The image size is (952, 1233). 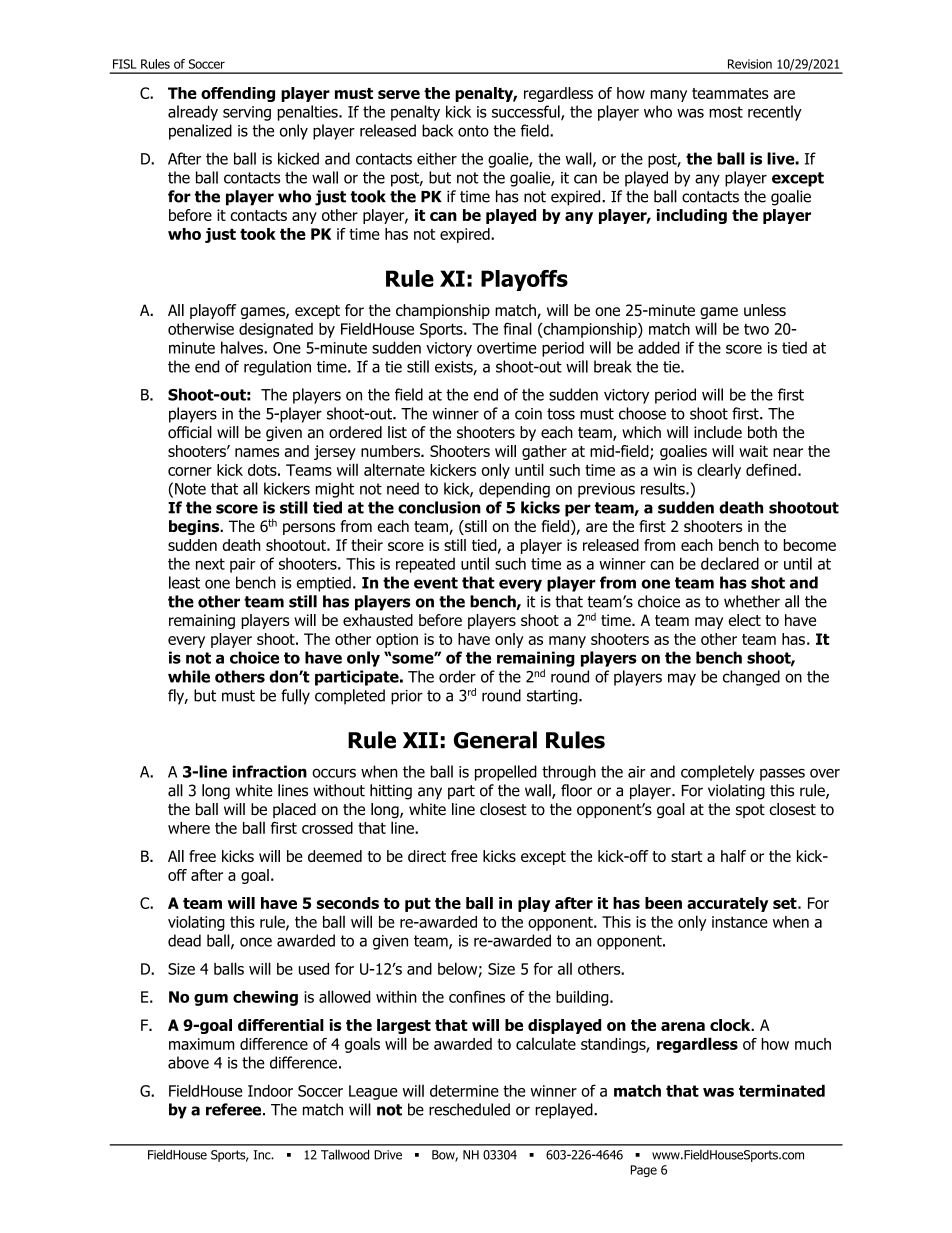 What do you see at coordinates (477, 996) in the image?
I see `confines` at bounding box center [477, 996].
